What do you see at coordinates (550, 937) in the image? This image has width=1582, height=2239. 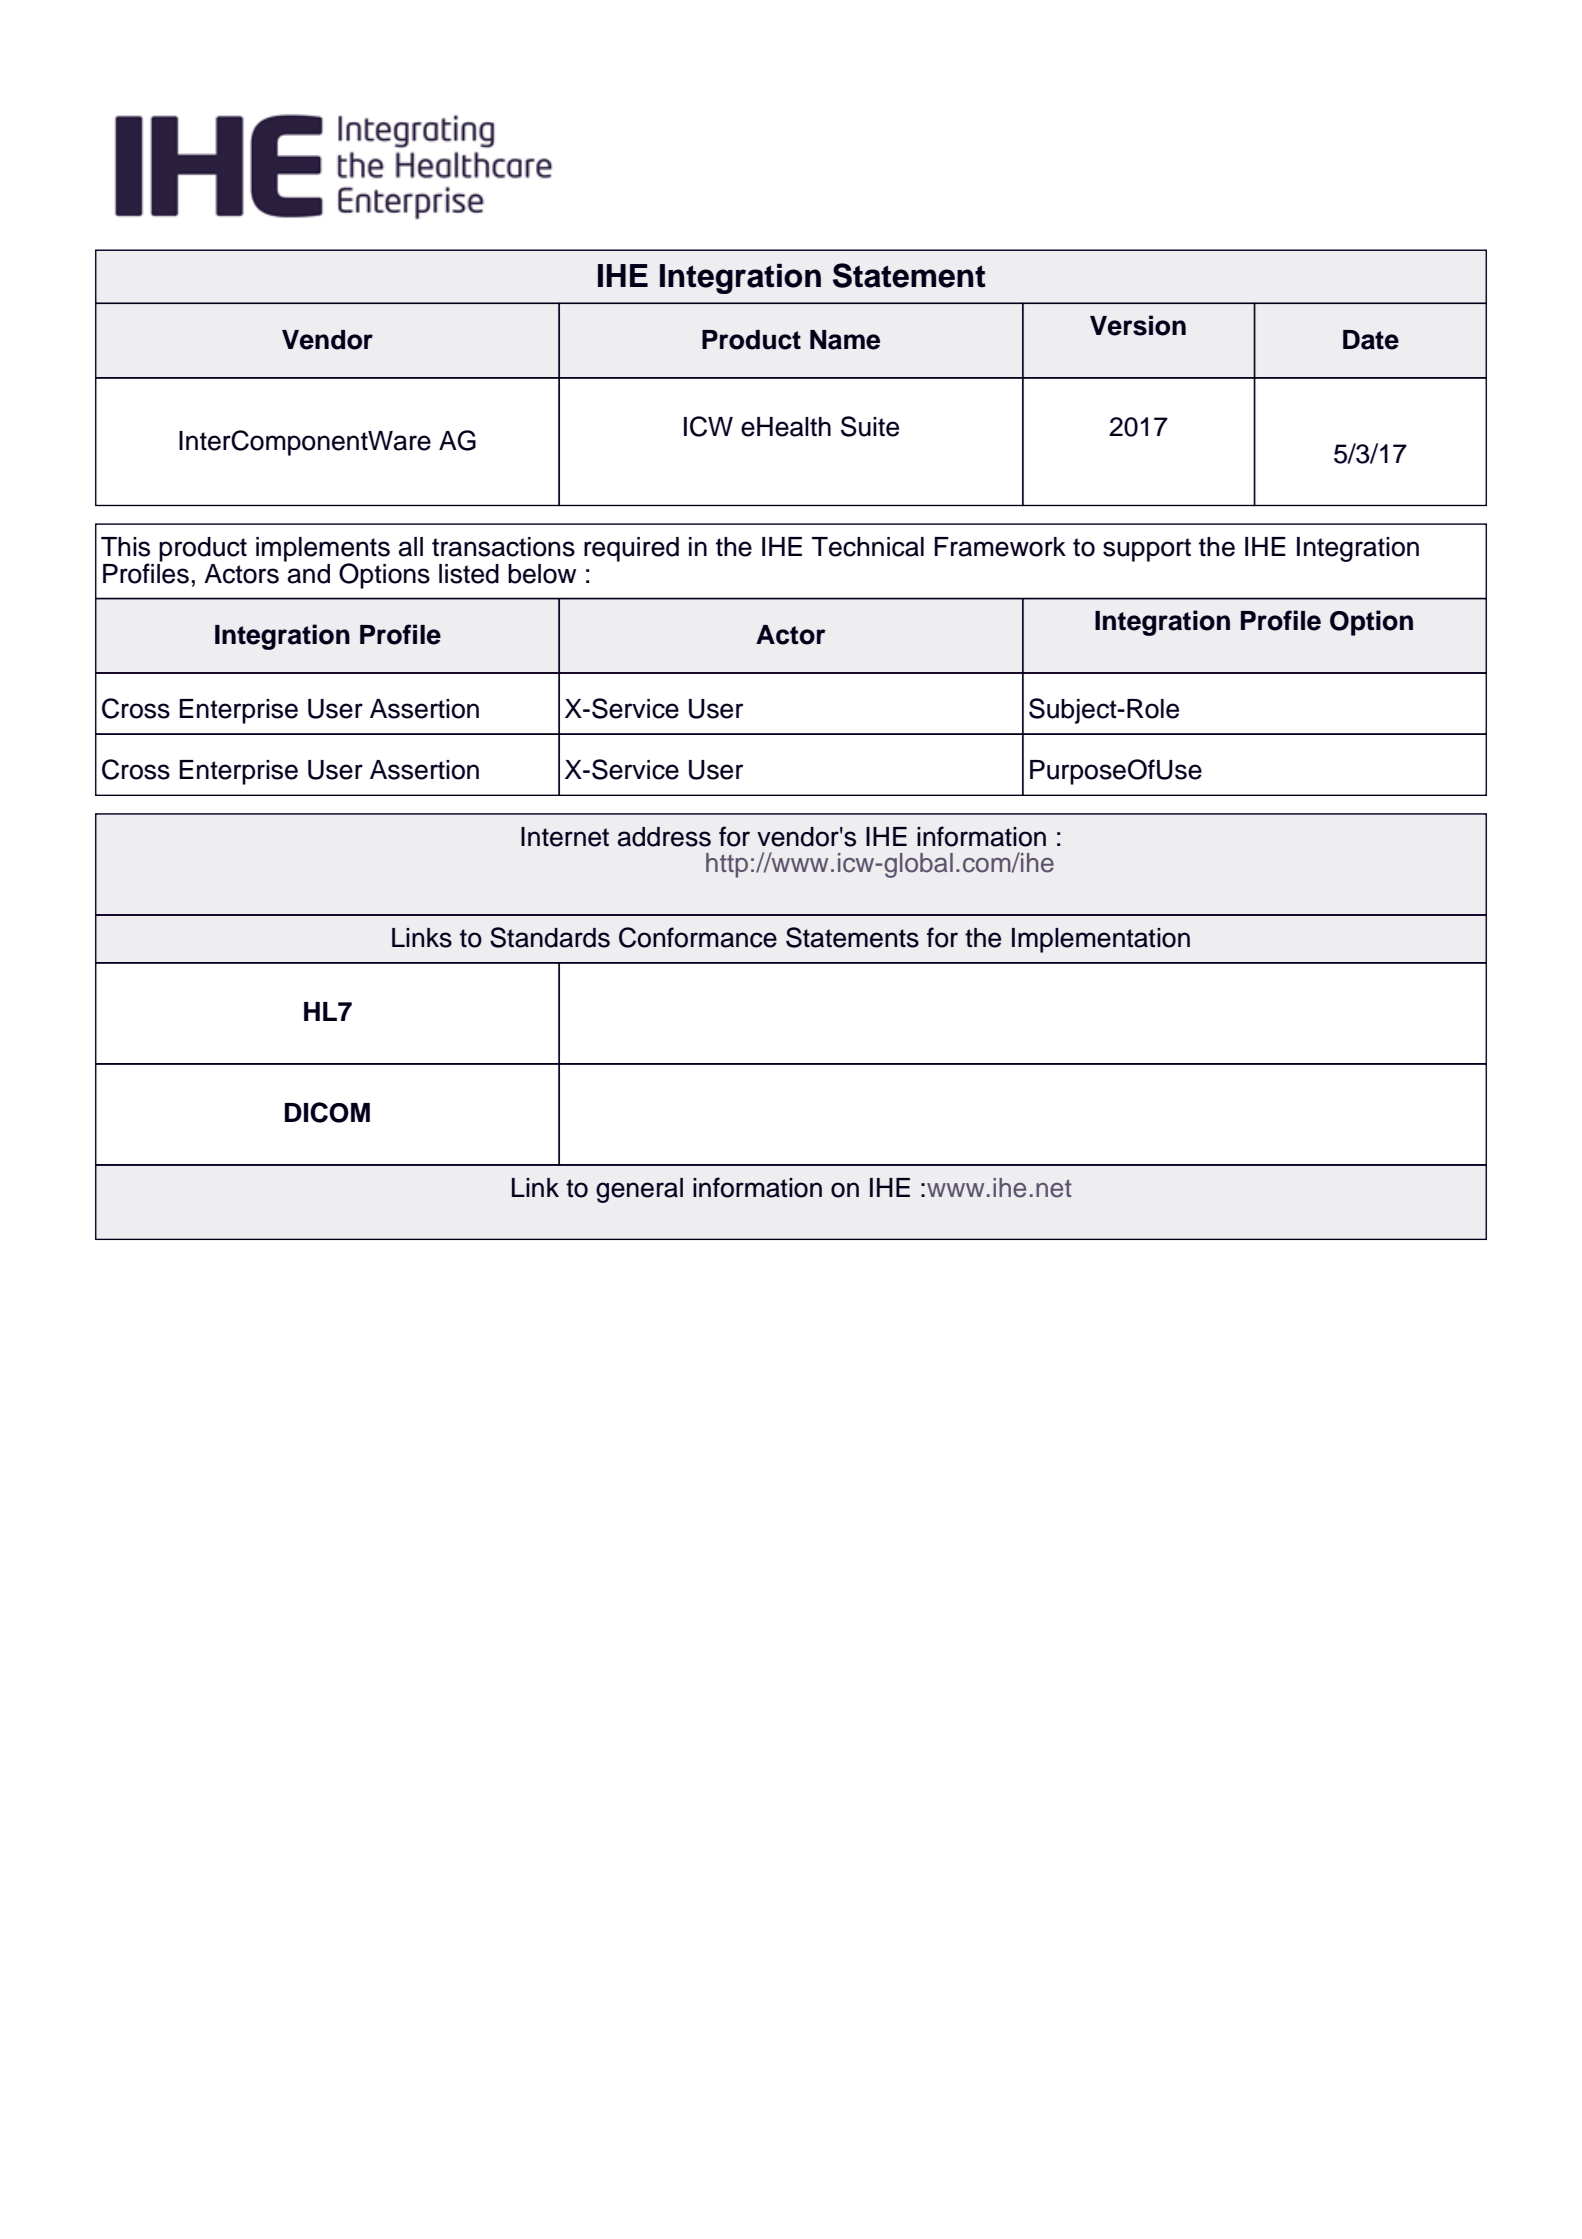 I see `Standards` at bounding box center [550, 937].
